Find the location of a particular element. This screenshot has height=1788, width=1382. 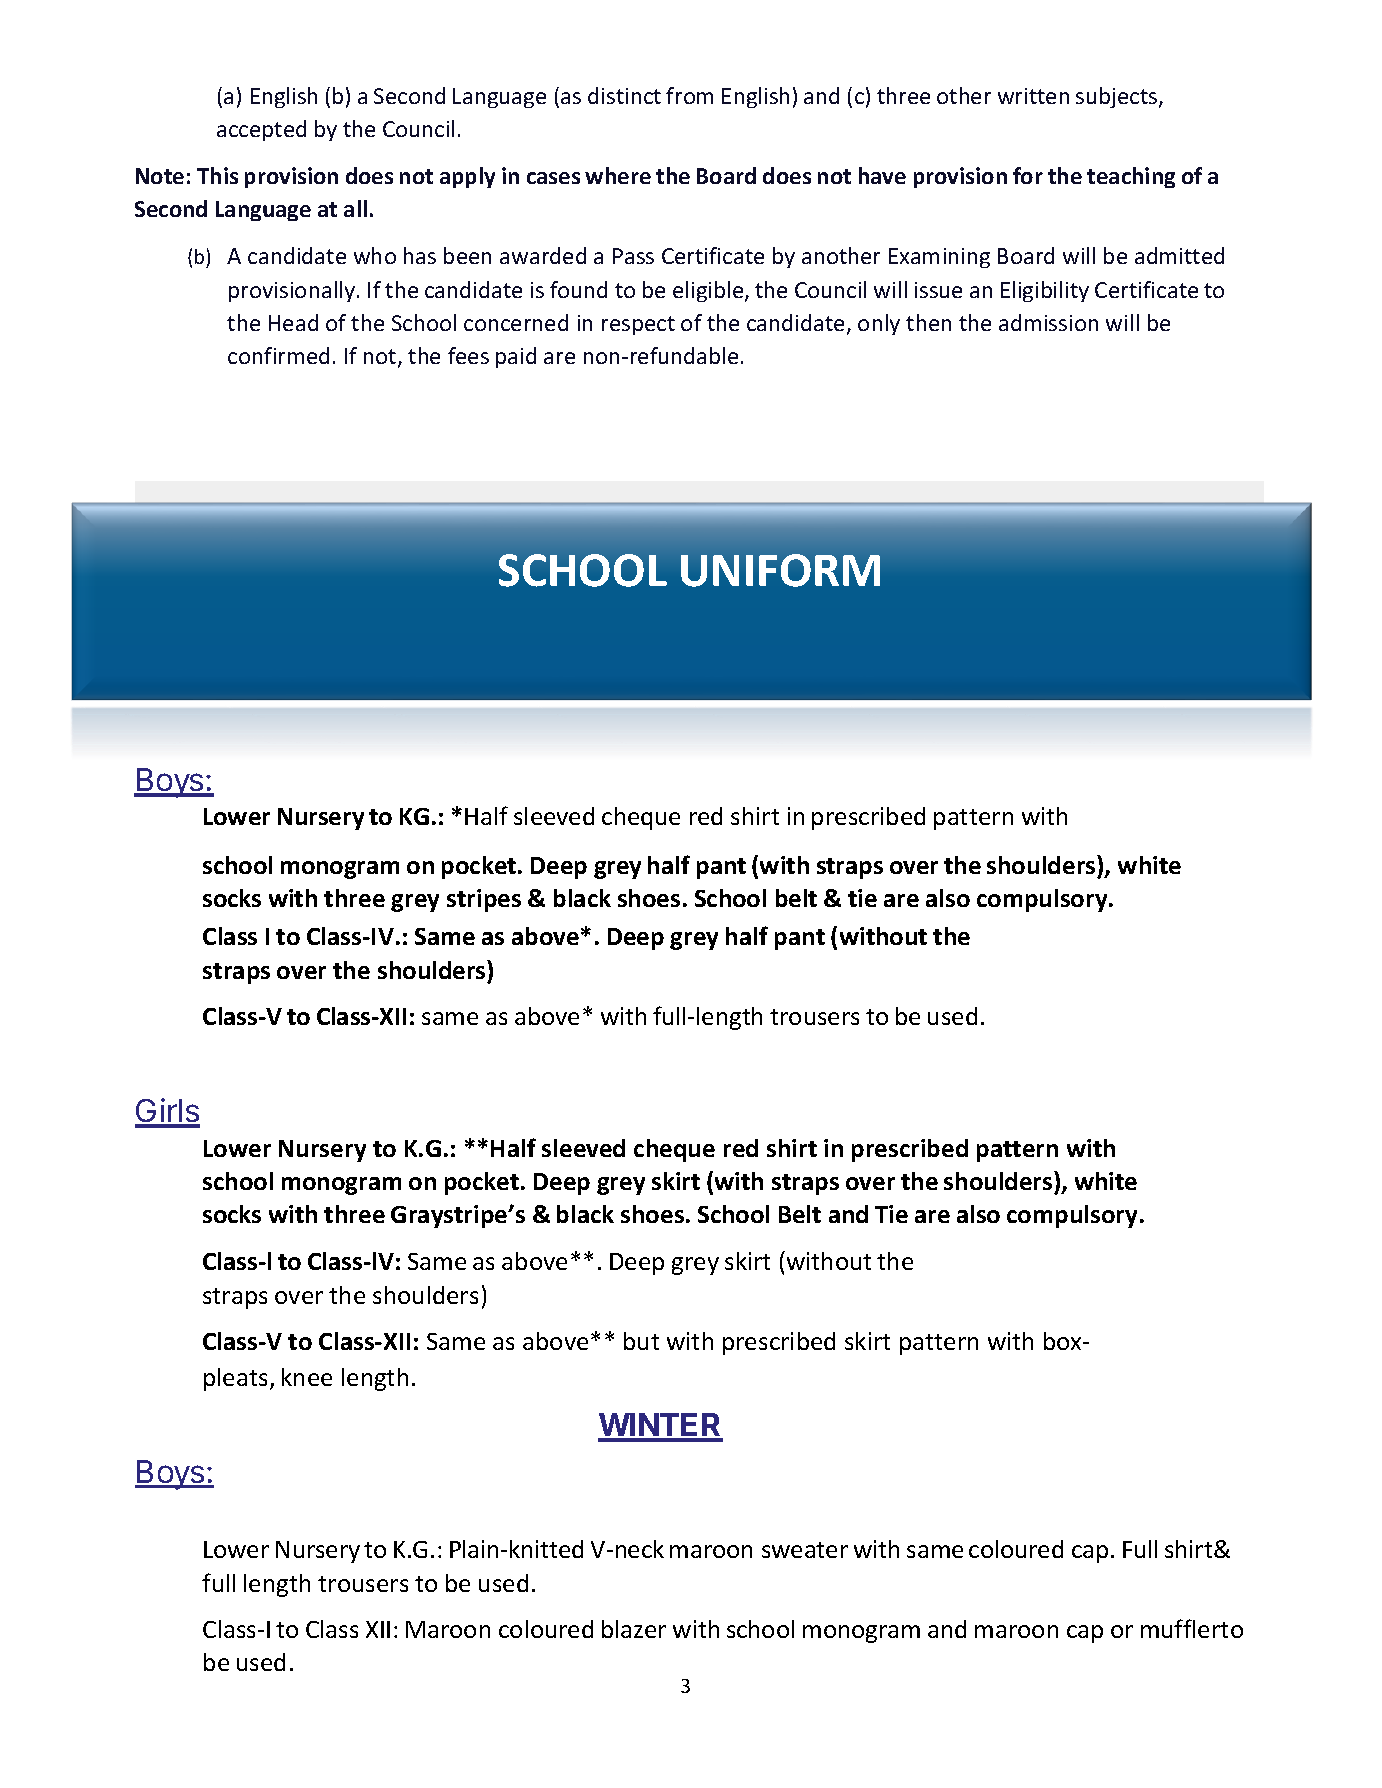

paid is located at coordinates (516, 357).
